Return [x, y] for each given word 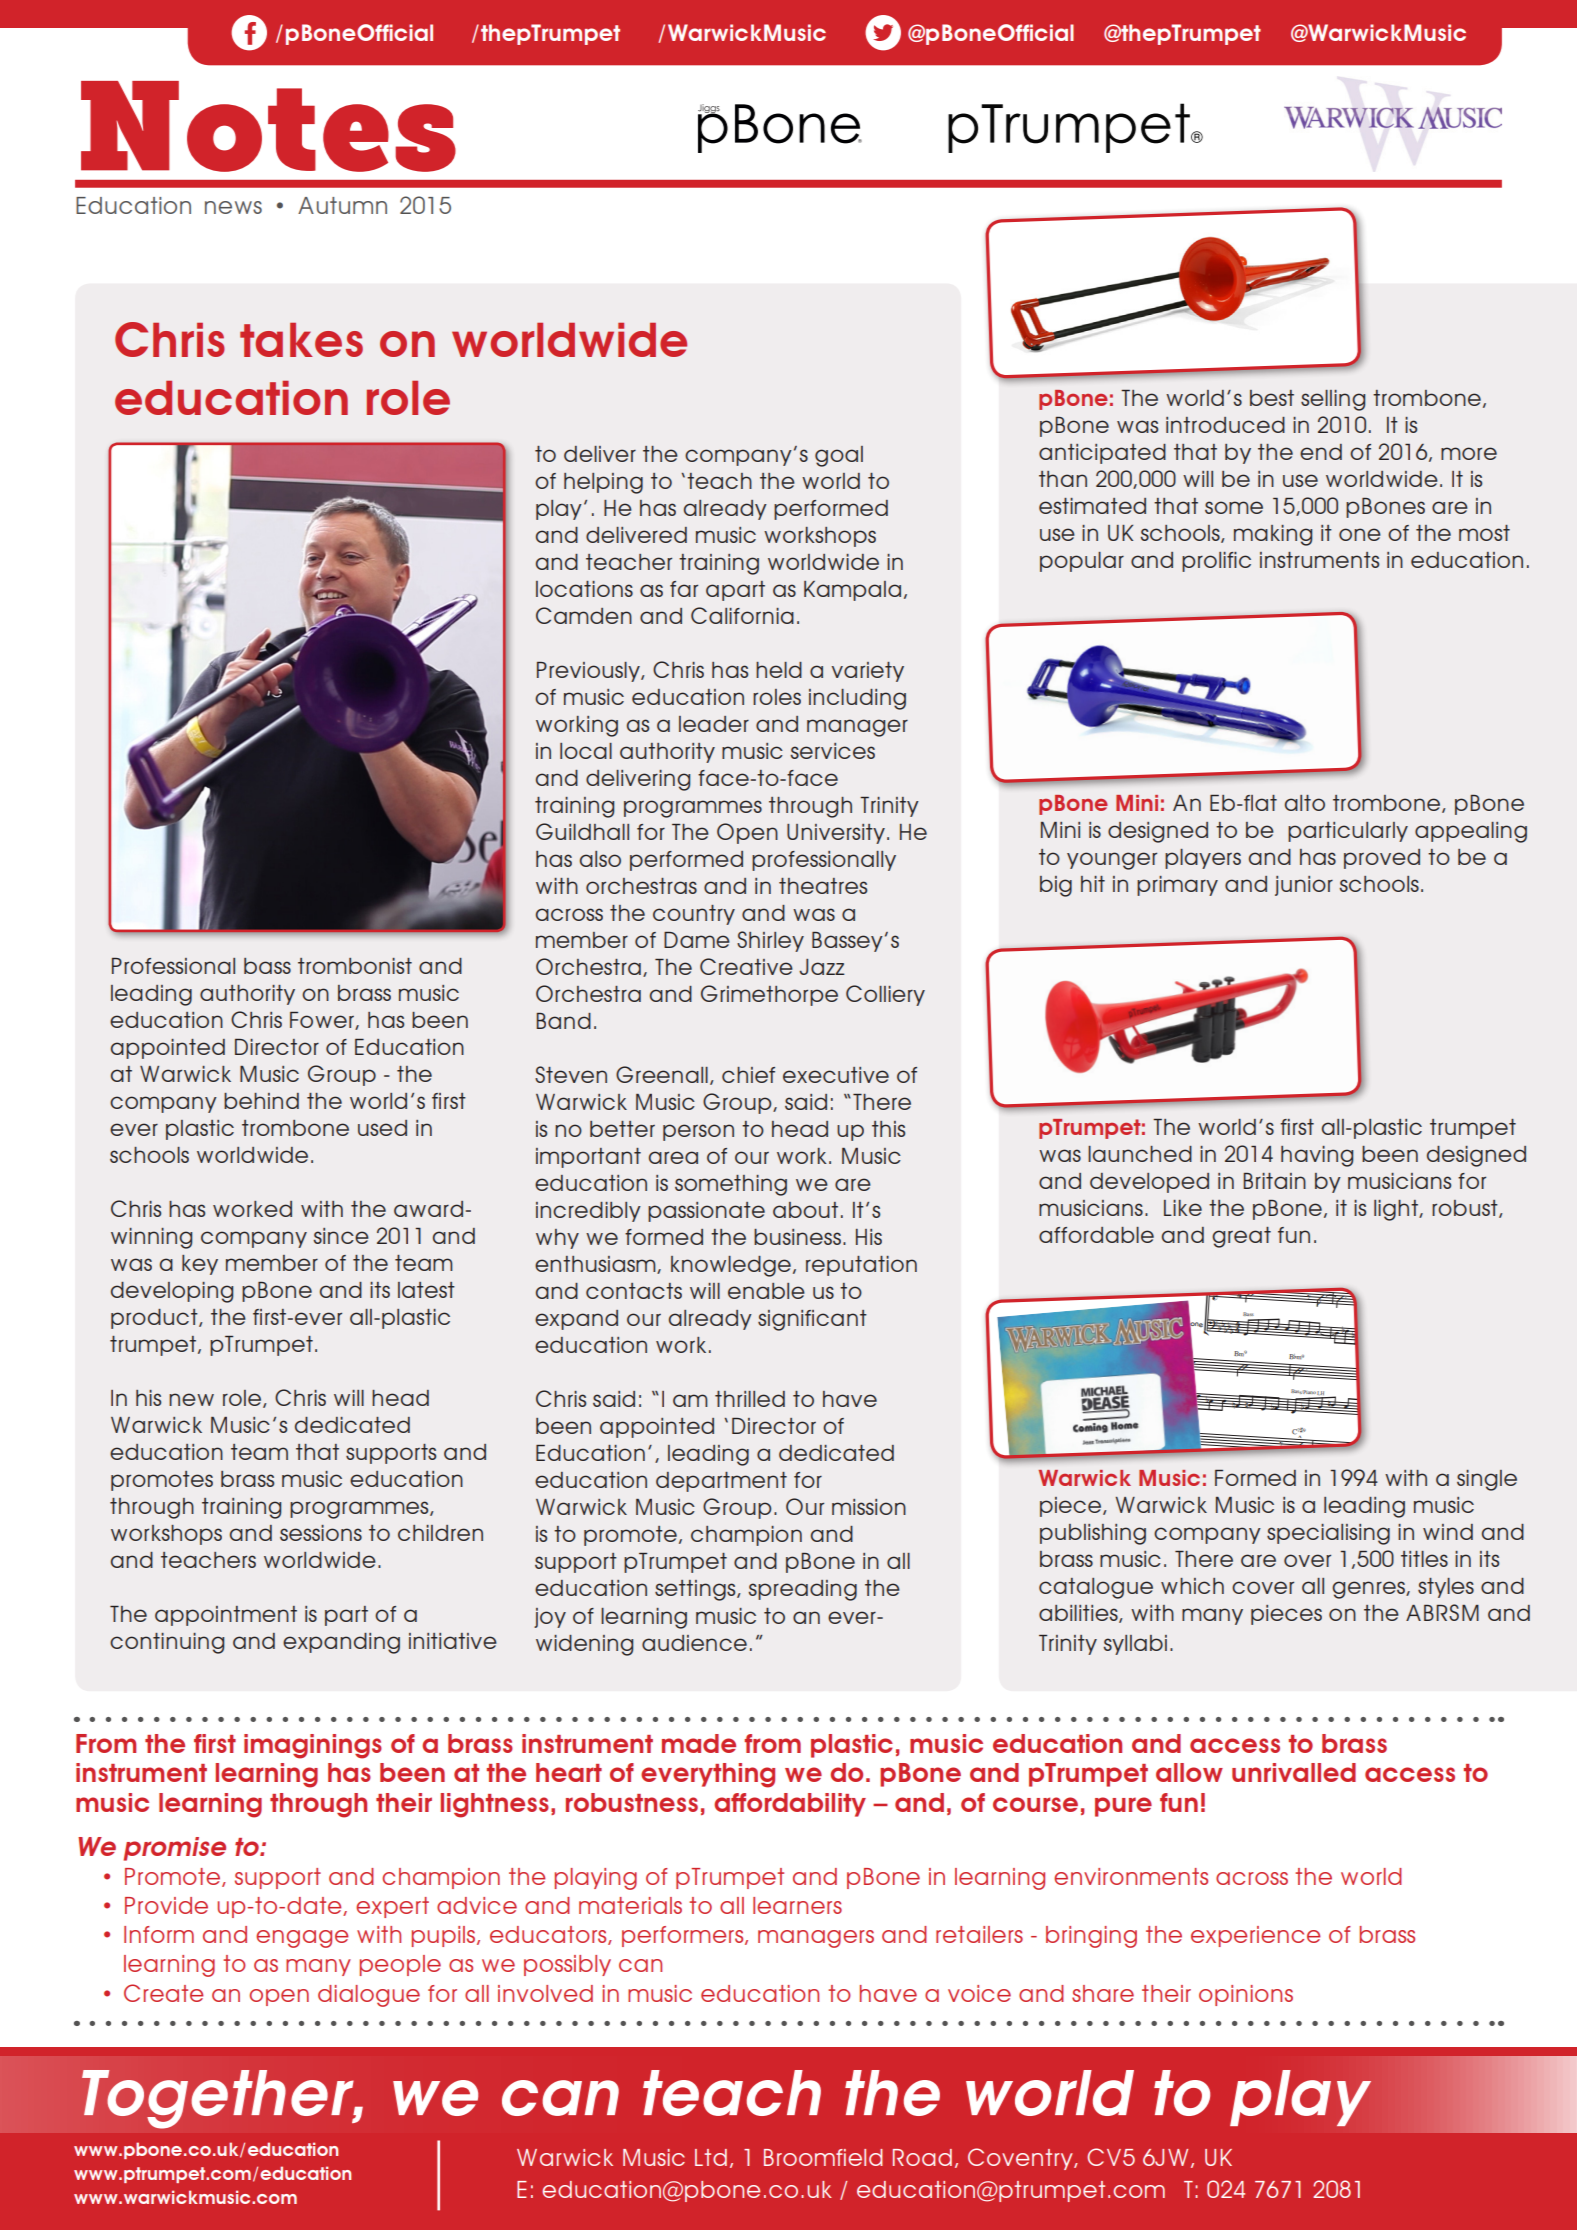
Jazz [822, 967]
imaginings [313, 1746]
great [1241, 1237]
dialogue [369, 1996]
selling [1333, 400]
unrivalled [1294, 1772]
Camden [584, 615]
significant [812, 1320]
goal [839, 456]
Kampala [852, 591]
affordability [790, 1805]
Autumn [342, 205]
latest [426, 1290]
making [1273, 535]
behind [261, 1101]
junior [1304, 886]
